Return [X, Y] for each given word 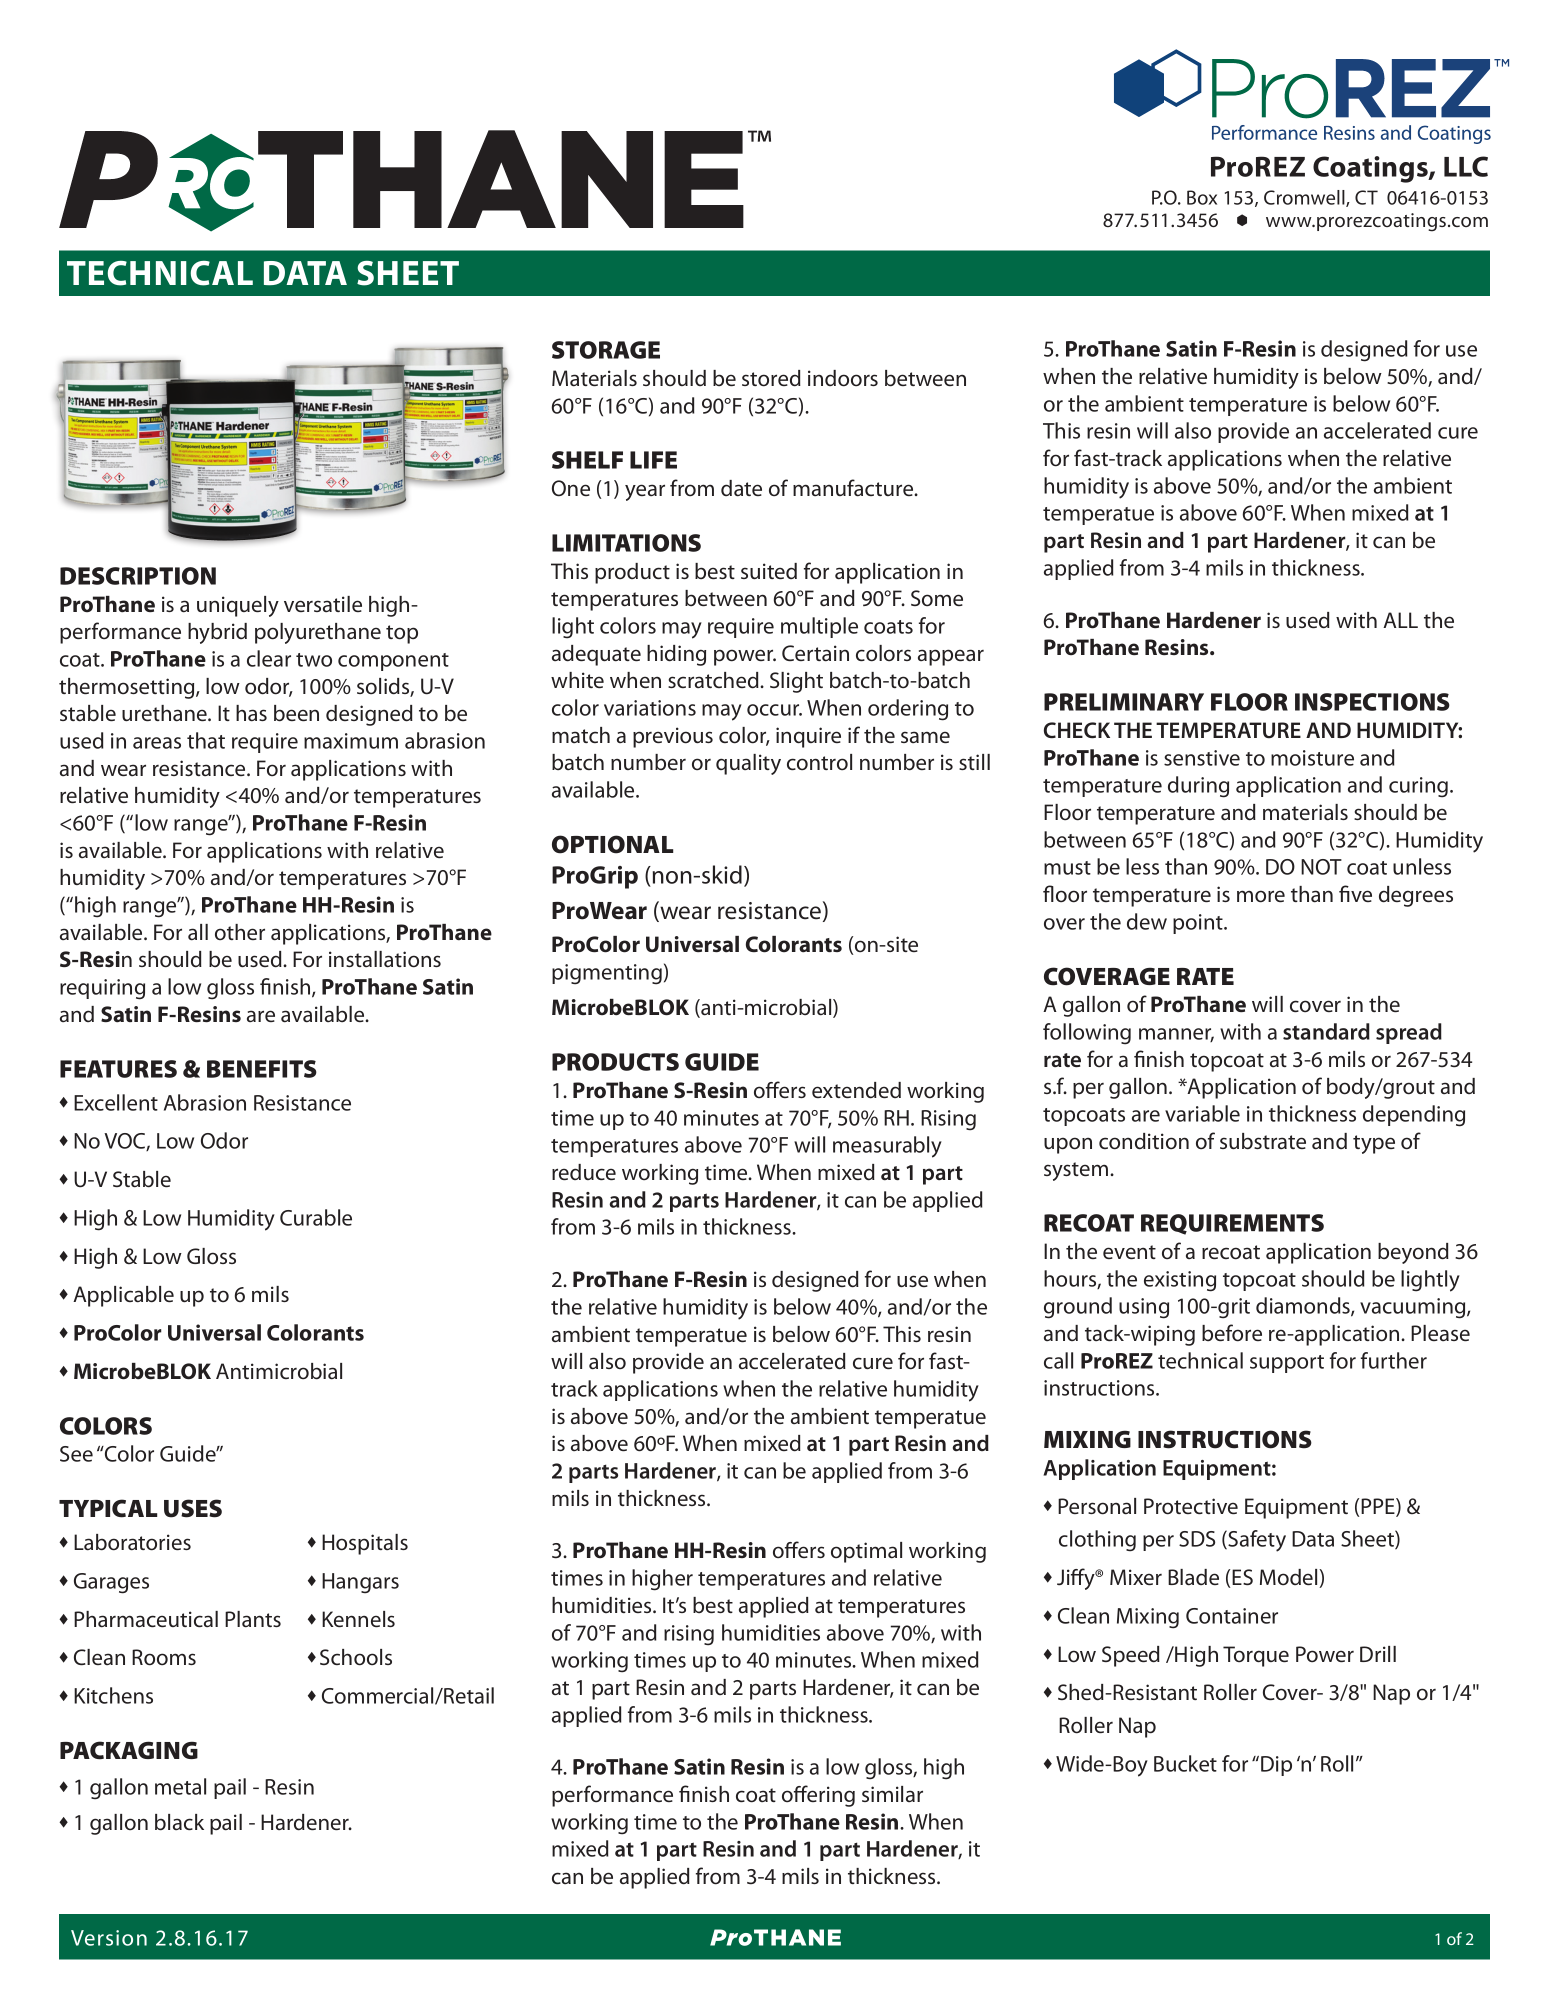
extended [856, 1090]
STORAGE [606, 350]
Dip [1276, 1766]
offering [818, 1796]
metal [180, 1786]
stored [771, 378]
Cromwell [1305, 198]
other [240, 932]
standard [1326, 1031]
